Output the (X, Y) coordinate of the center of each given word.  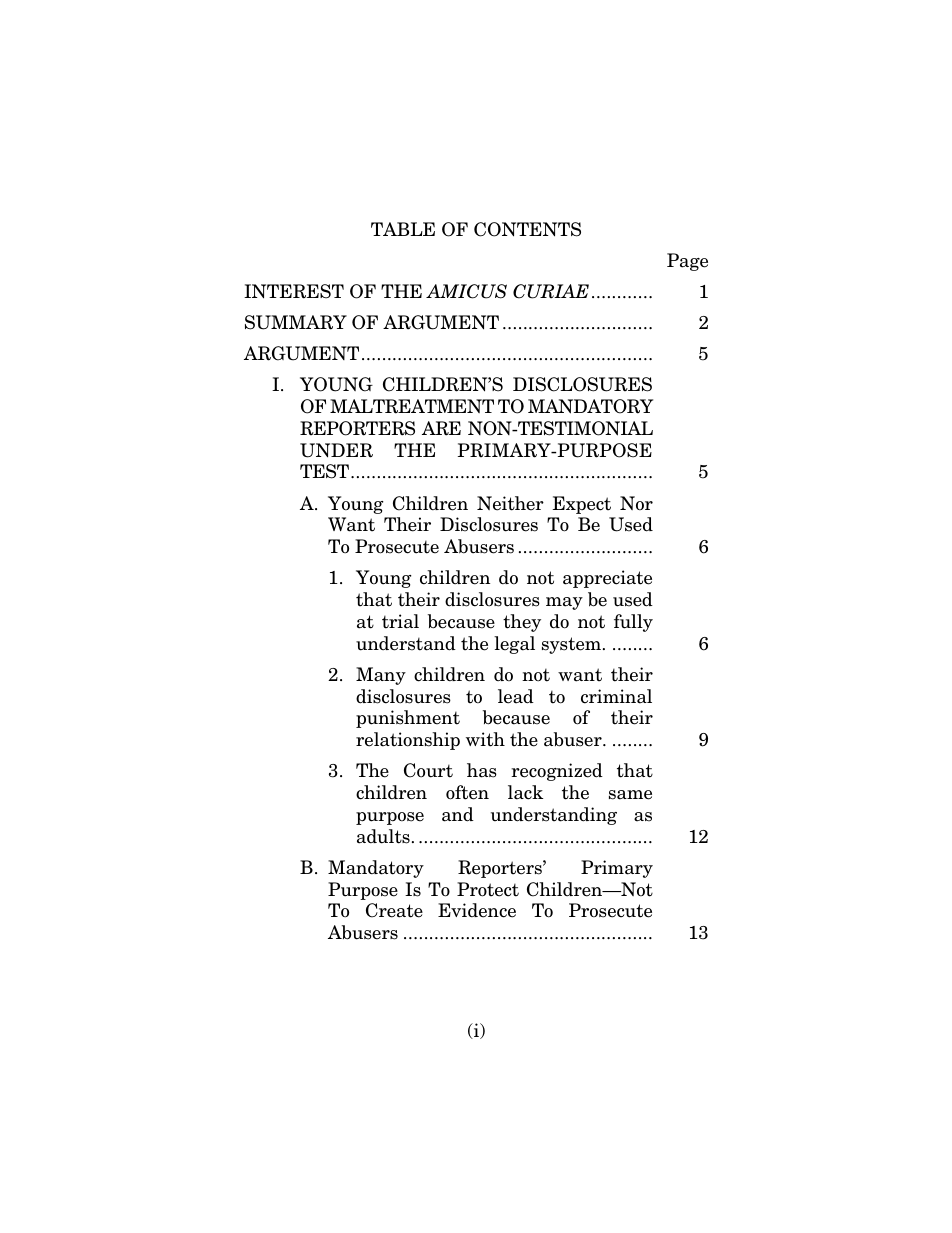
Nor (636, 503)
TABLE (403, 229)
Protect (488, 889)
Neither (510, 503)
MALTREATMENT (412, 406)
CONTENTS (527, 229)
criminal (616, 696)
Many (381, 676)
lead (516, 696)
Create (394, 910)
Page (687, 262)
